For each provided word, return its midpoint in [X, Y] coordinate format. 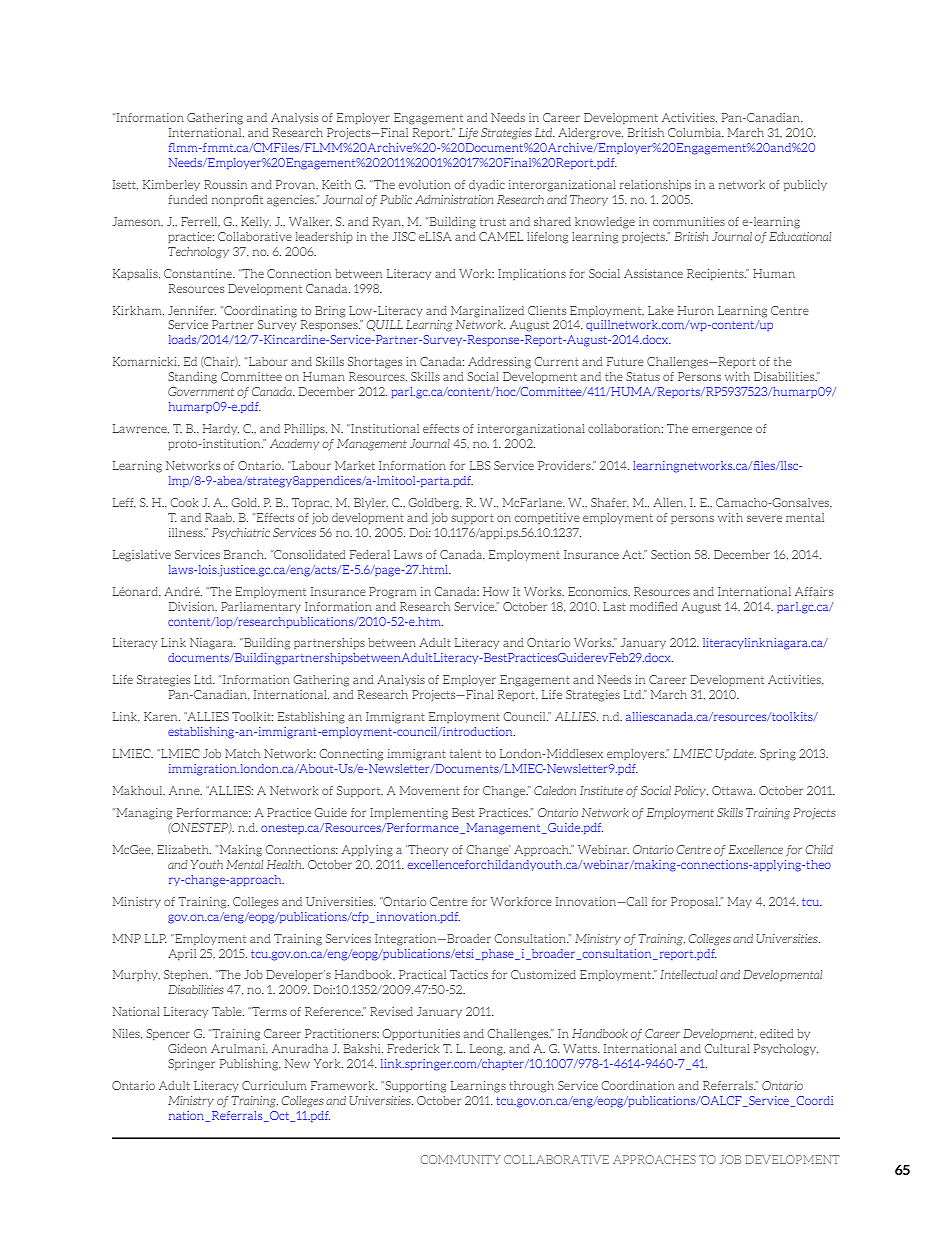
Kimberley [171, 185]
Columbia [695, 132]
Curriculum [274, 1085]
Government [201, 391]
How [496, 591]
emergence [722, 431]
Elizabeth [184, 849]
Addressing [499, 363]
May [740, 902]
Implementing [409, 814]
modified [653, 606]
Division [193, 607]
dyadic [487, 185]
